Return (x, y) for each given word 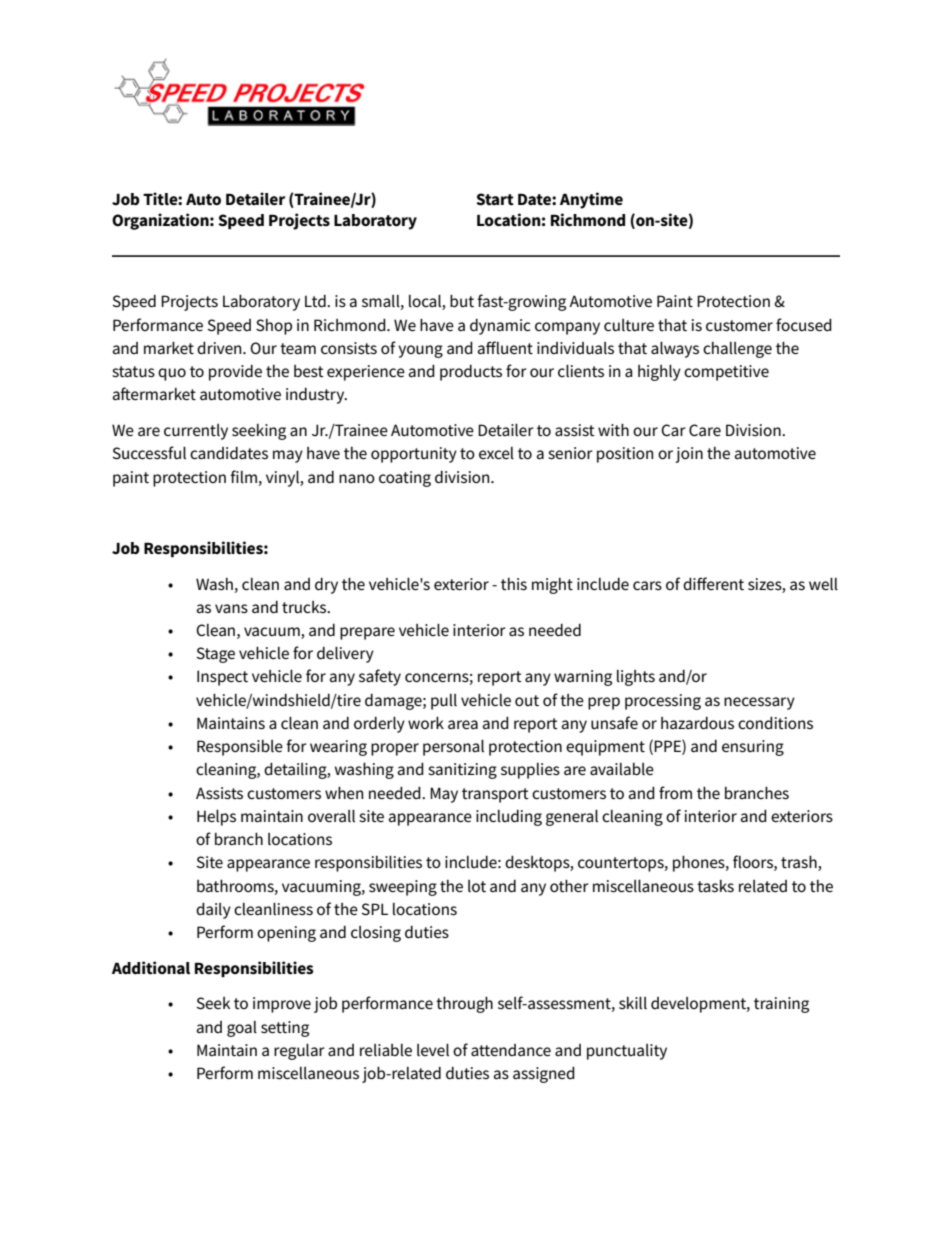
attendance (511, 1050)
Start (495, 199)
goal (242, 1029)
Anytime (591, 200)
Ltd (316, 301)
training (781, 1005)
